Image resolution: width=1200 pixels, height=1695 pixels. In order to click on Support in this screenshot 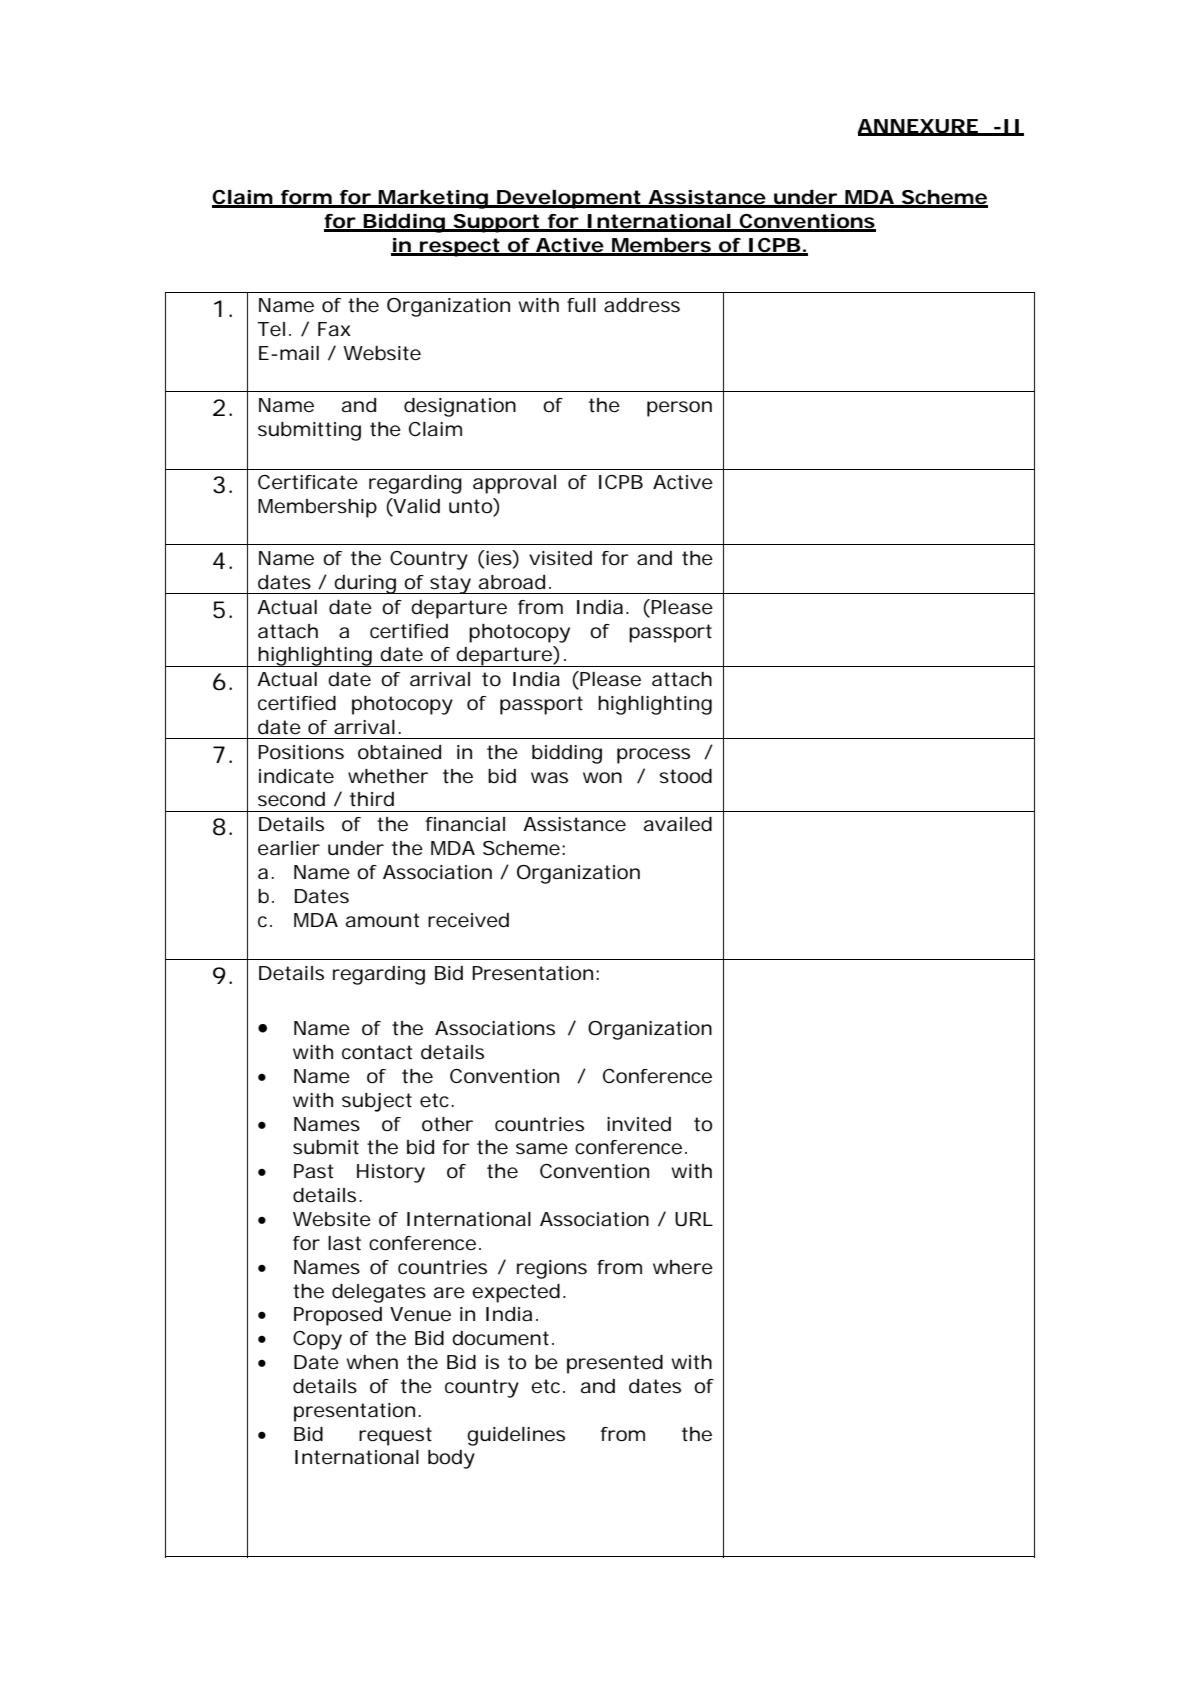, I will do `click(498, 223)`.
